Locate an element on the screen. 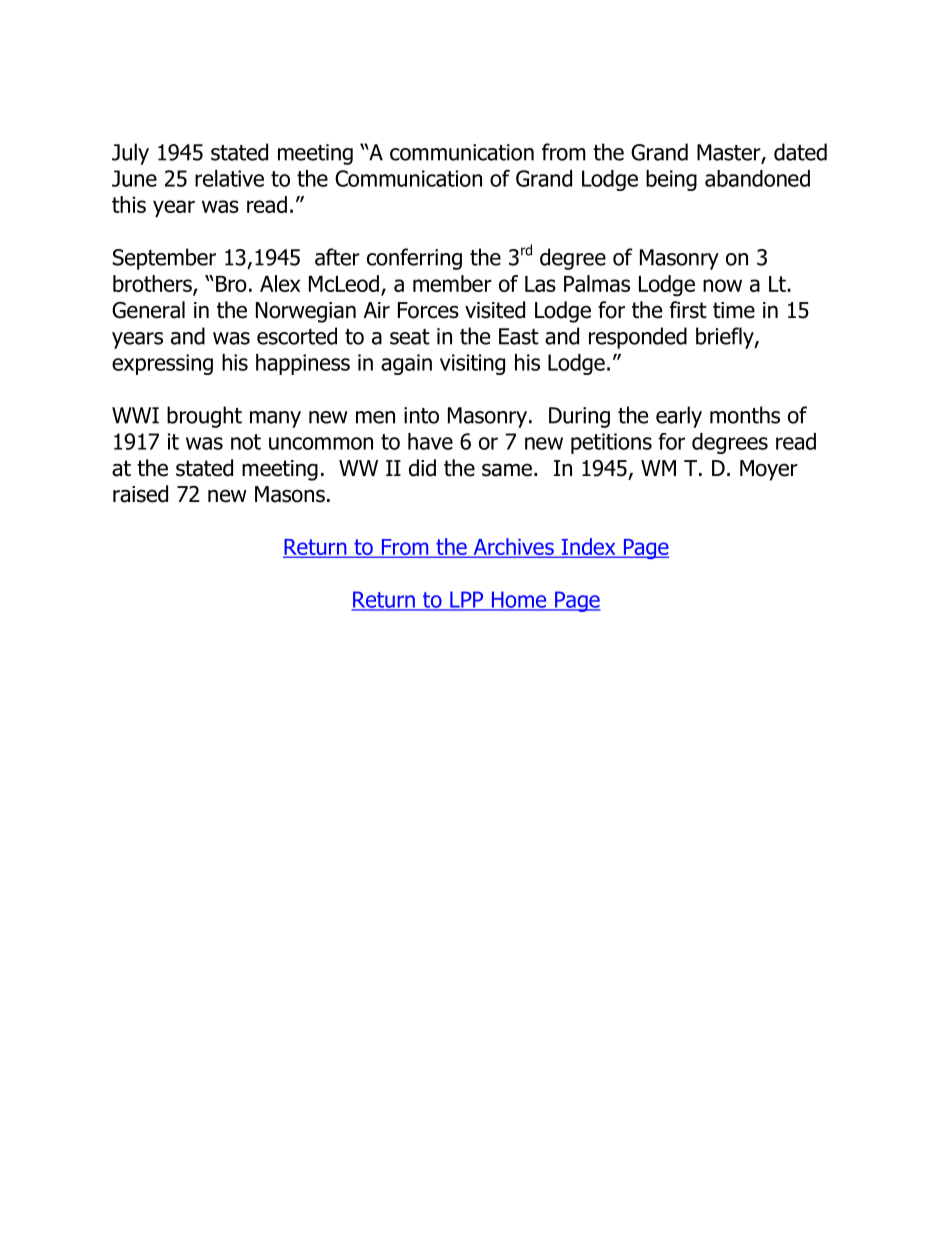 The height and width of the screenshot is (1233, 952). abandoned is located at coordinates (757, 178).
